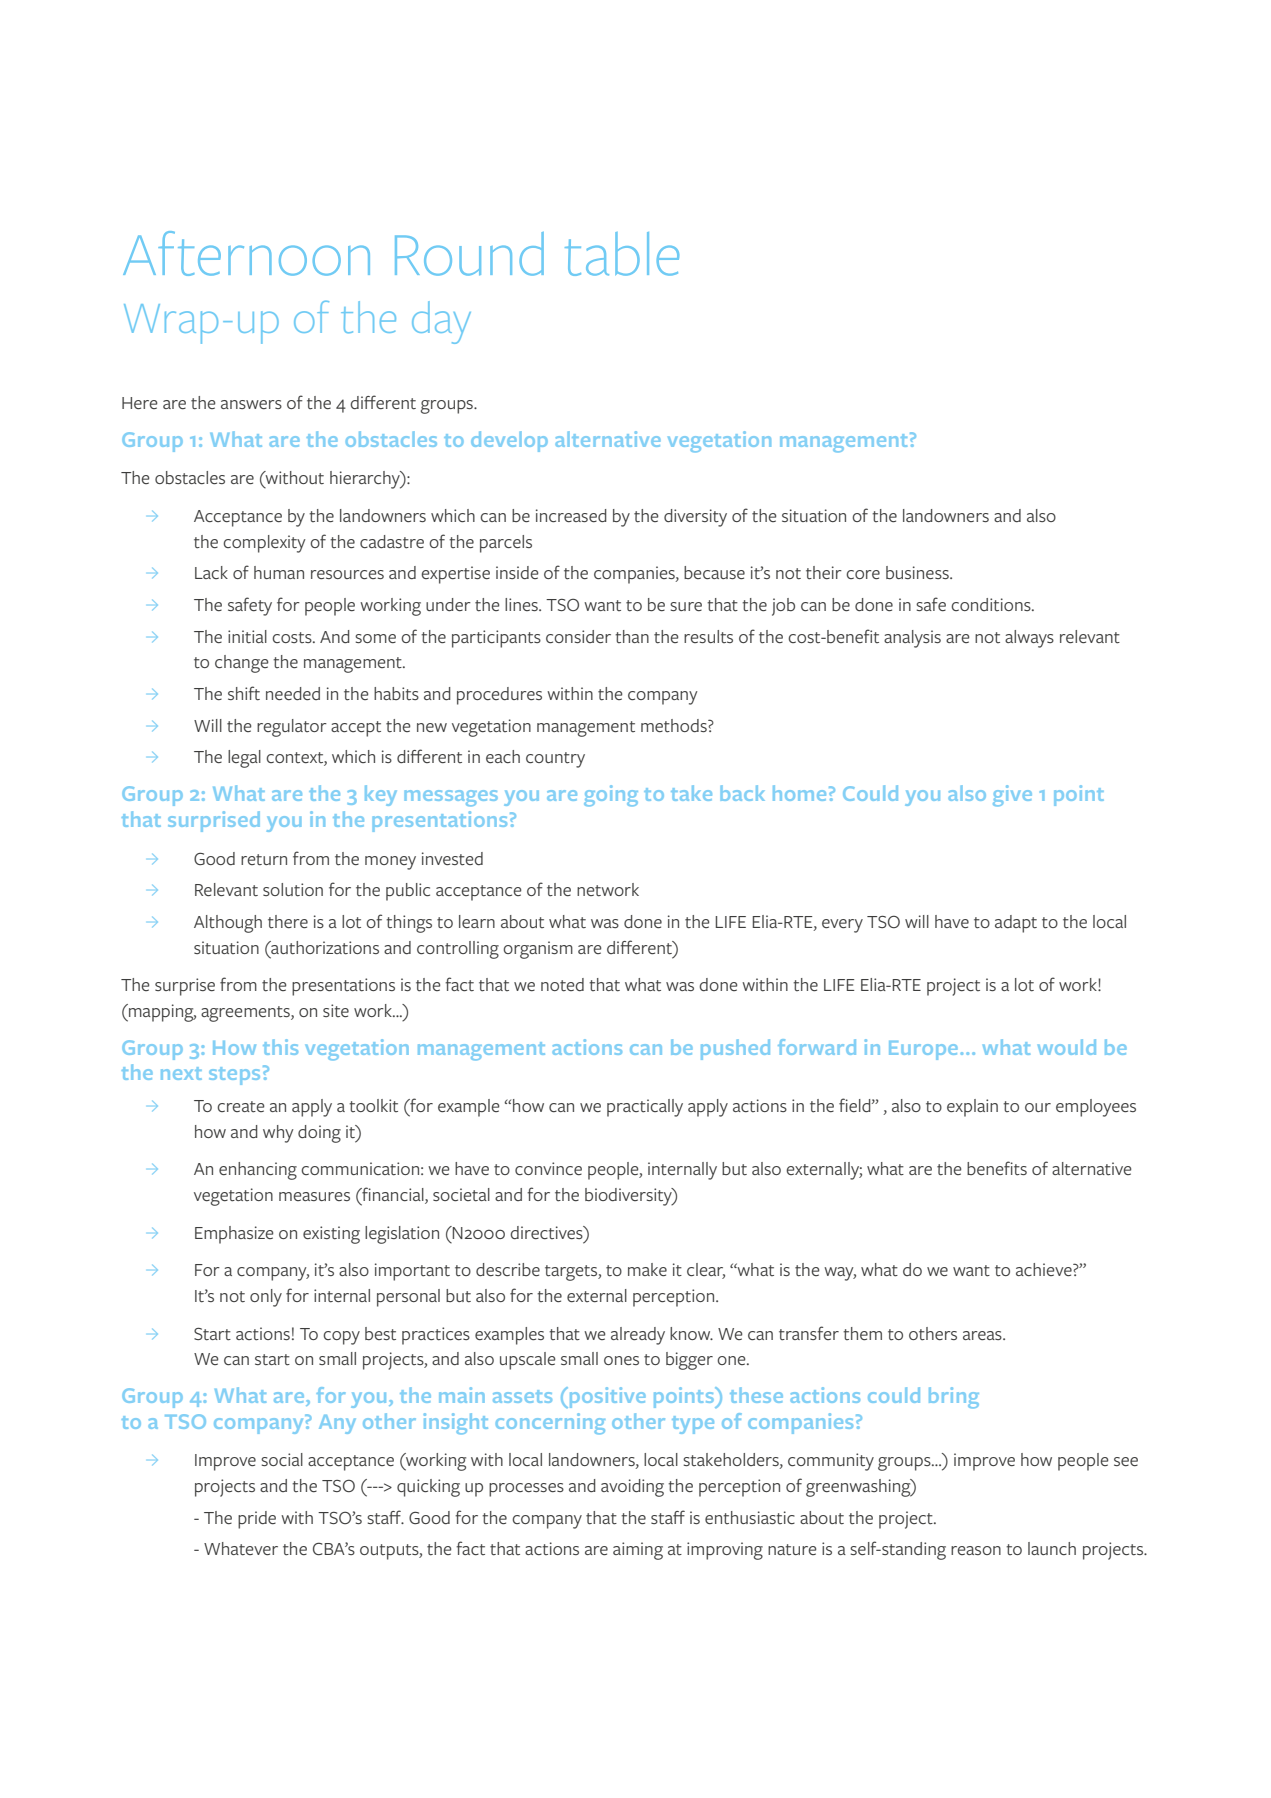  Describe the element at coordinates (1052, 1548) in the screenshot. I see `launch` at that location.
